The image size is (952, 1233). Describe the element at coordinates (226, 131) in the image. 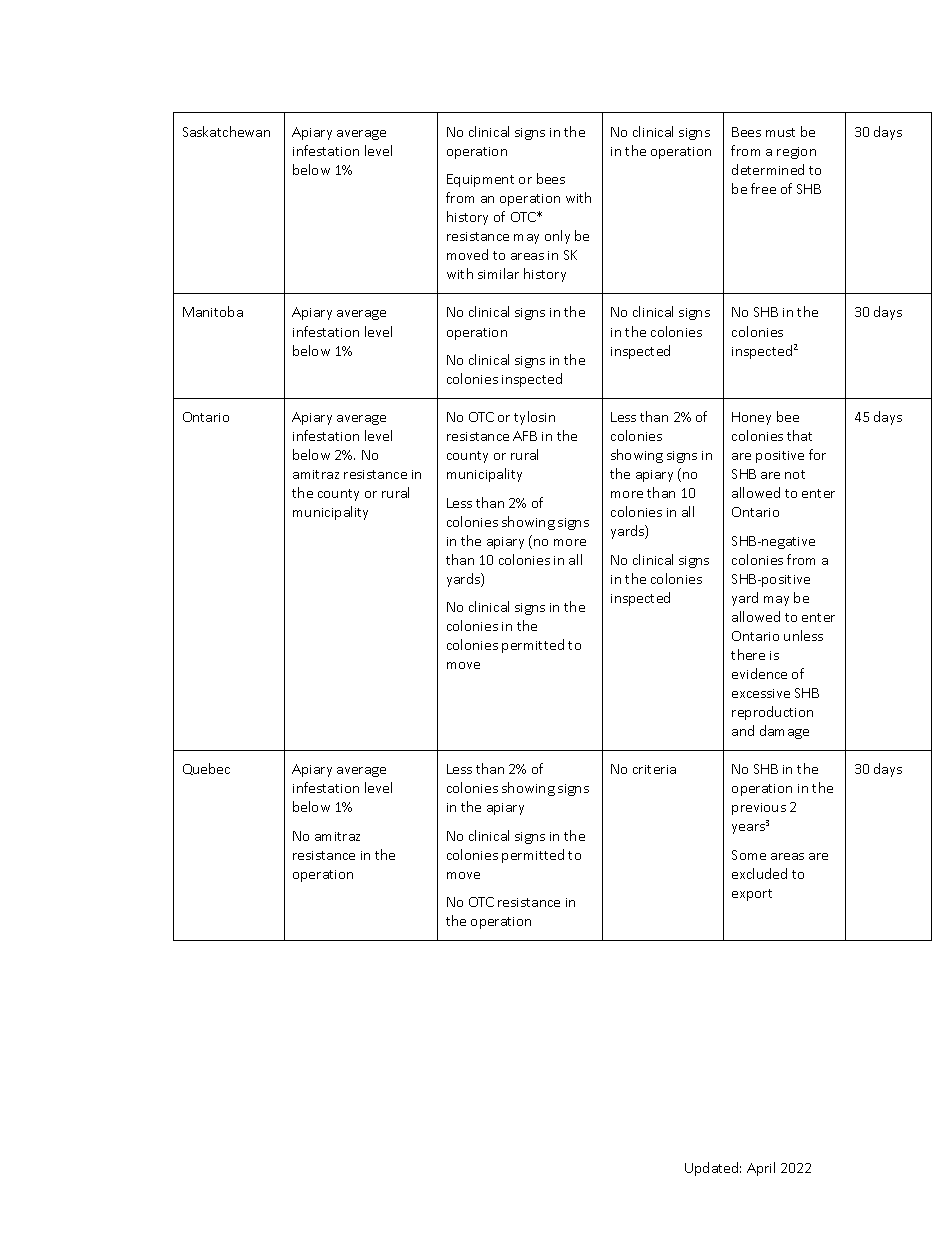

I see `Saskatchewan` at that location.
